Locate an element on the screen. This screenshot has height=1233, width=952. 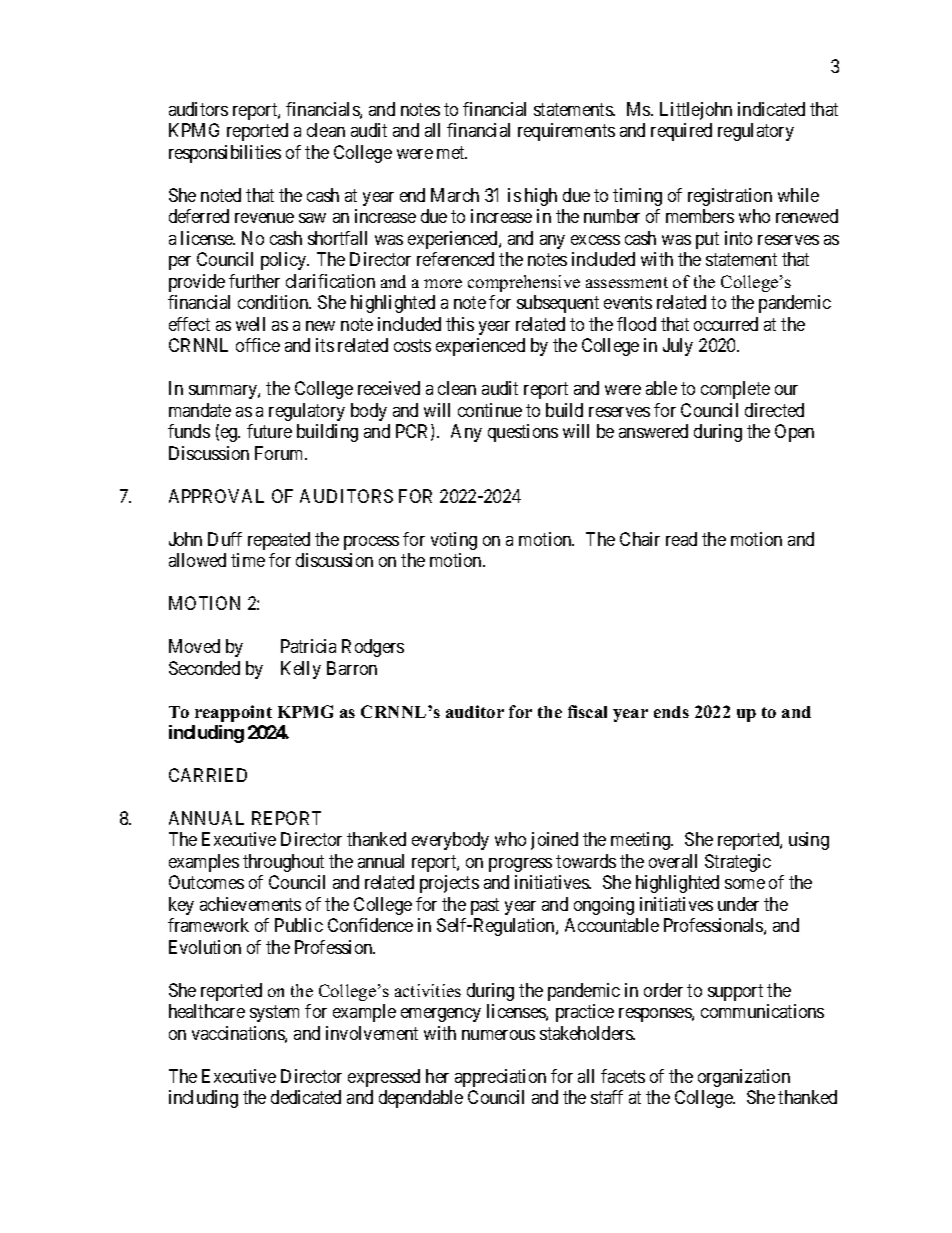
read is located at coordinates (681, 539).
